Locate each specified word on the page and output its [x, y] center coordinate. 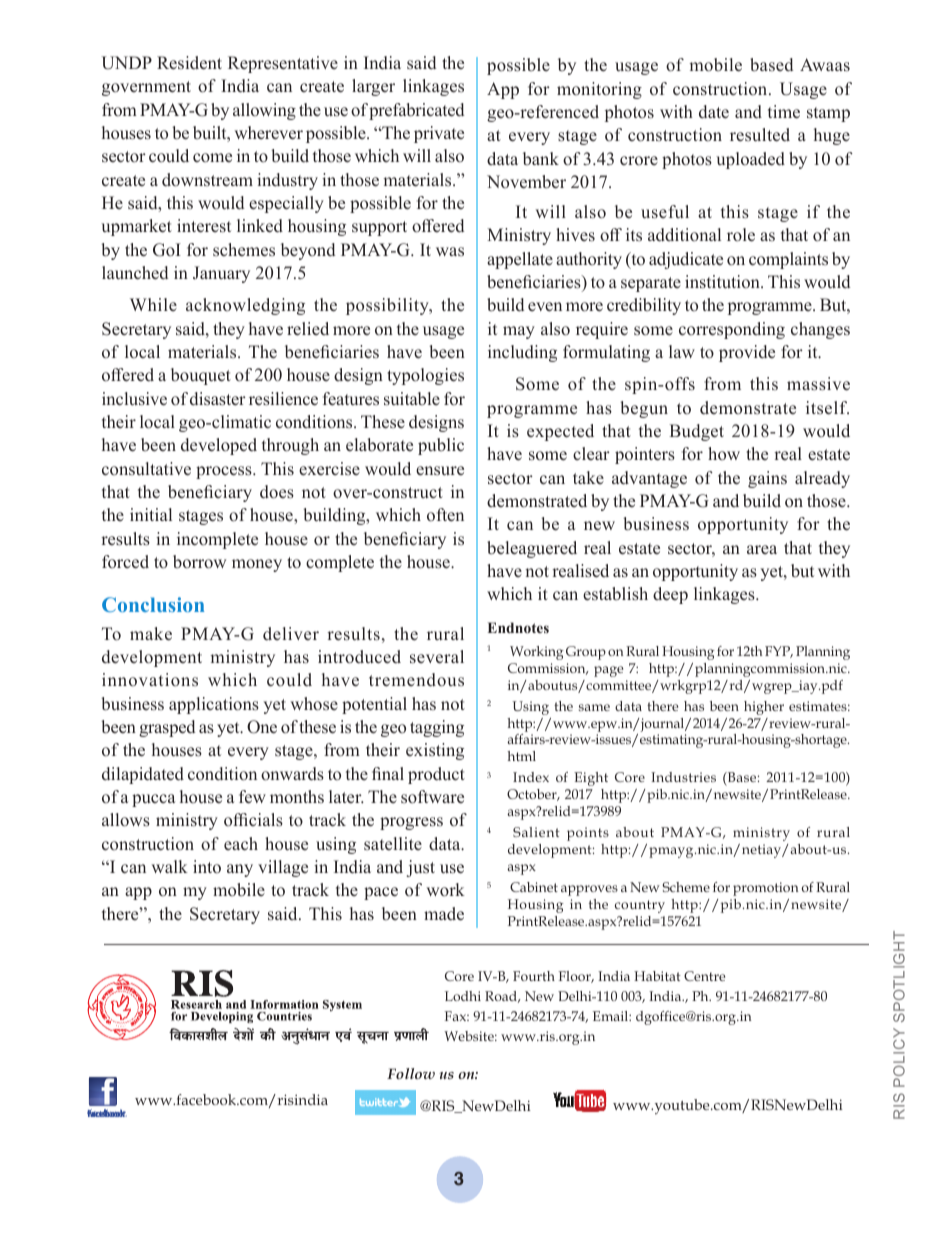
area [762, 550]
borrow [199, 562]
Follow [411, 1073]
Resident [189, 63]
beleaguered [532, 549]
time [784, 112]
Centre [704, 976]
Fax [456, 1016]
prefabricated [416, 111]
